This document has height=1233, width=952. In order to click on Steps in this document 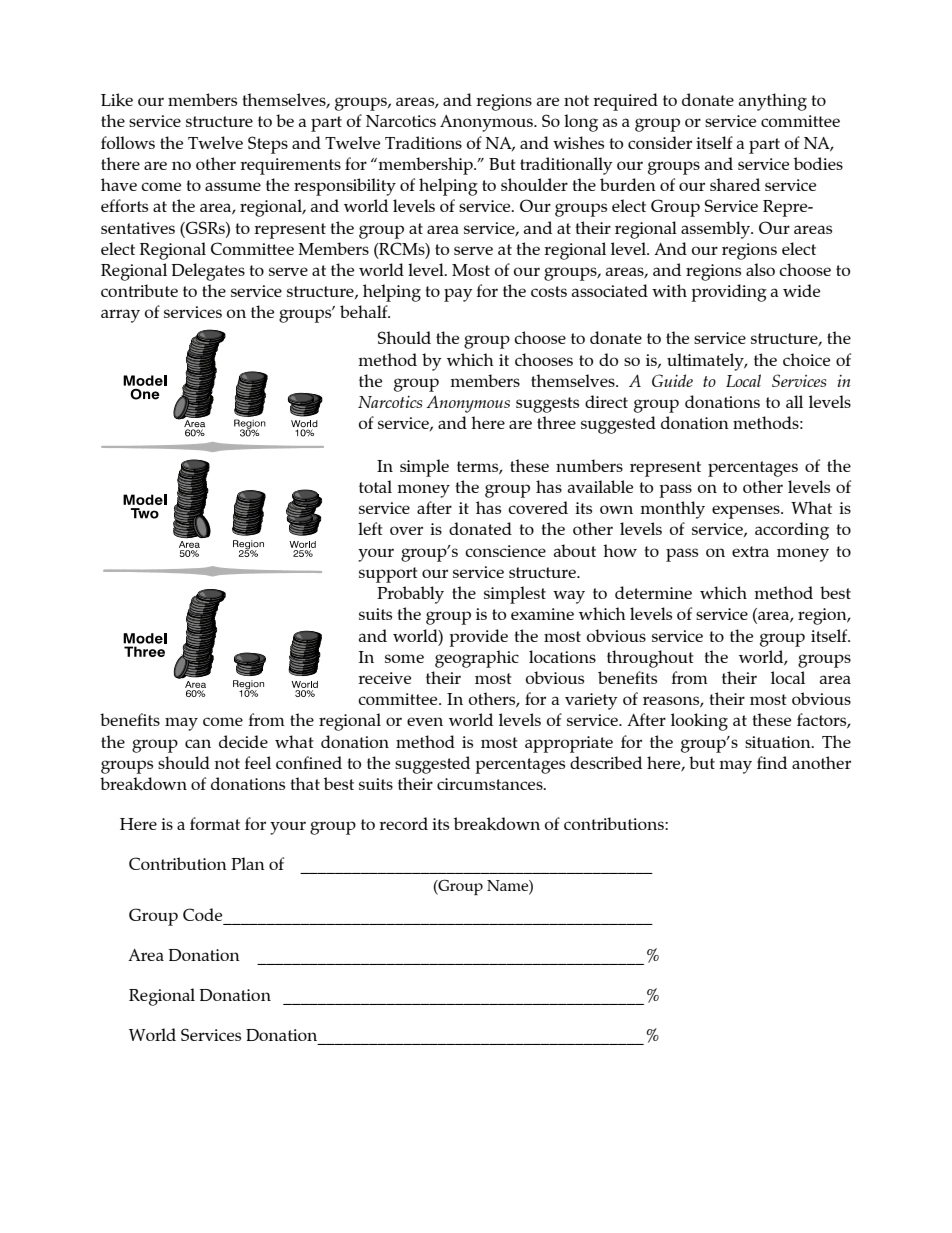, I will do `click(268, 145)`.
